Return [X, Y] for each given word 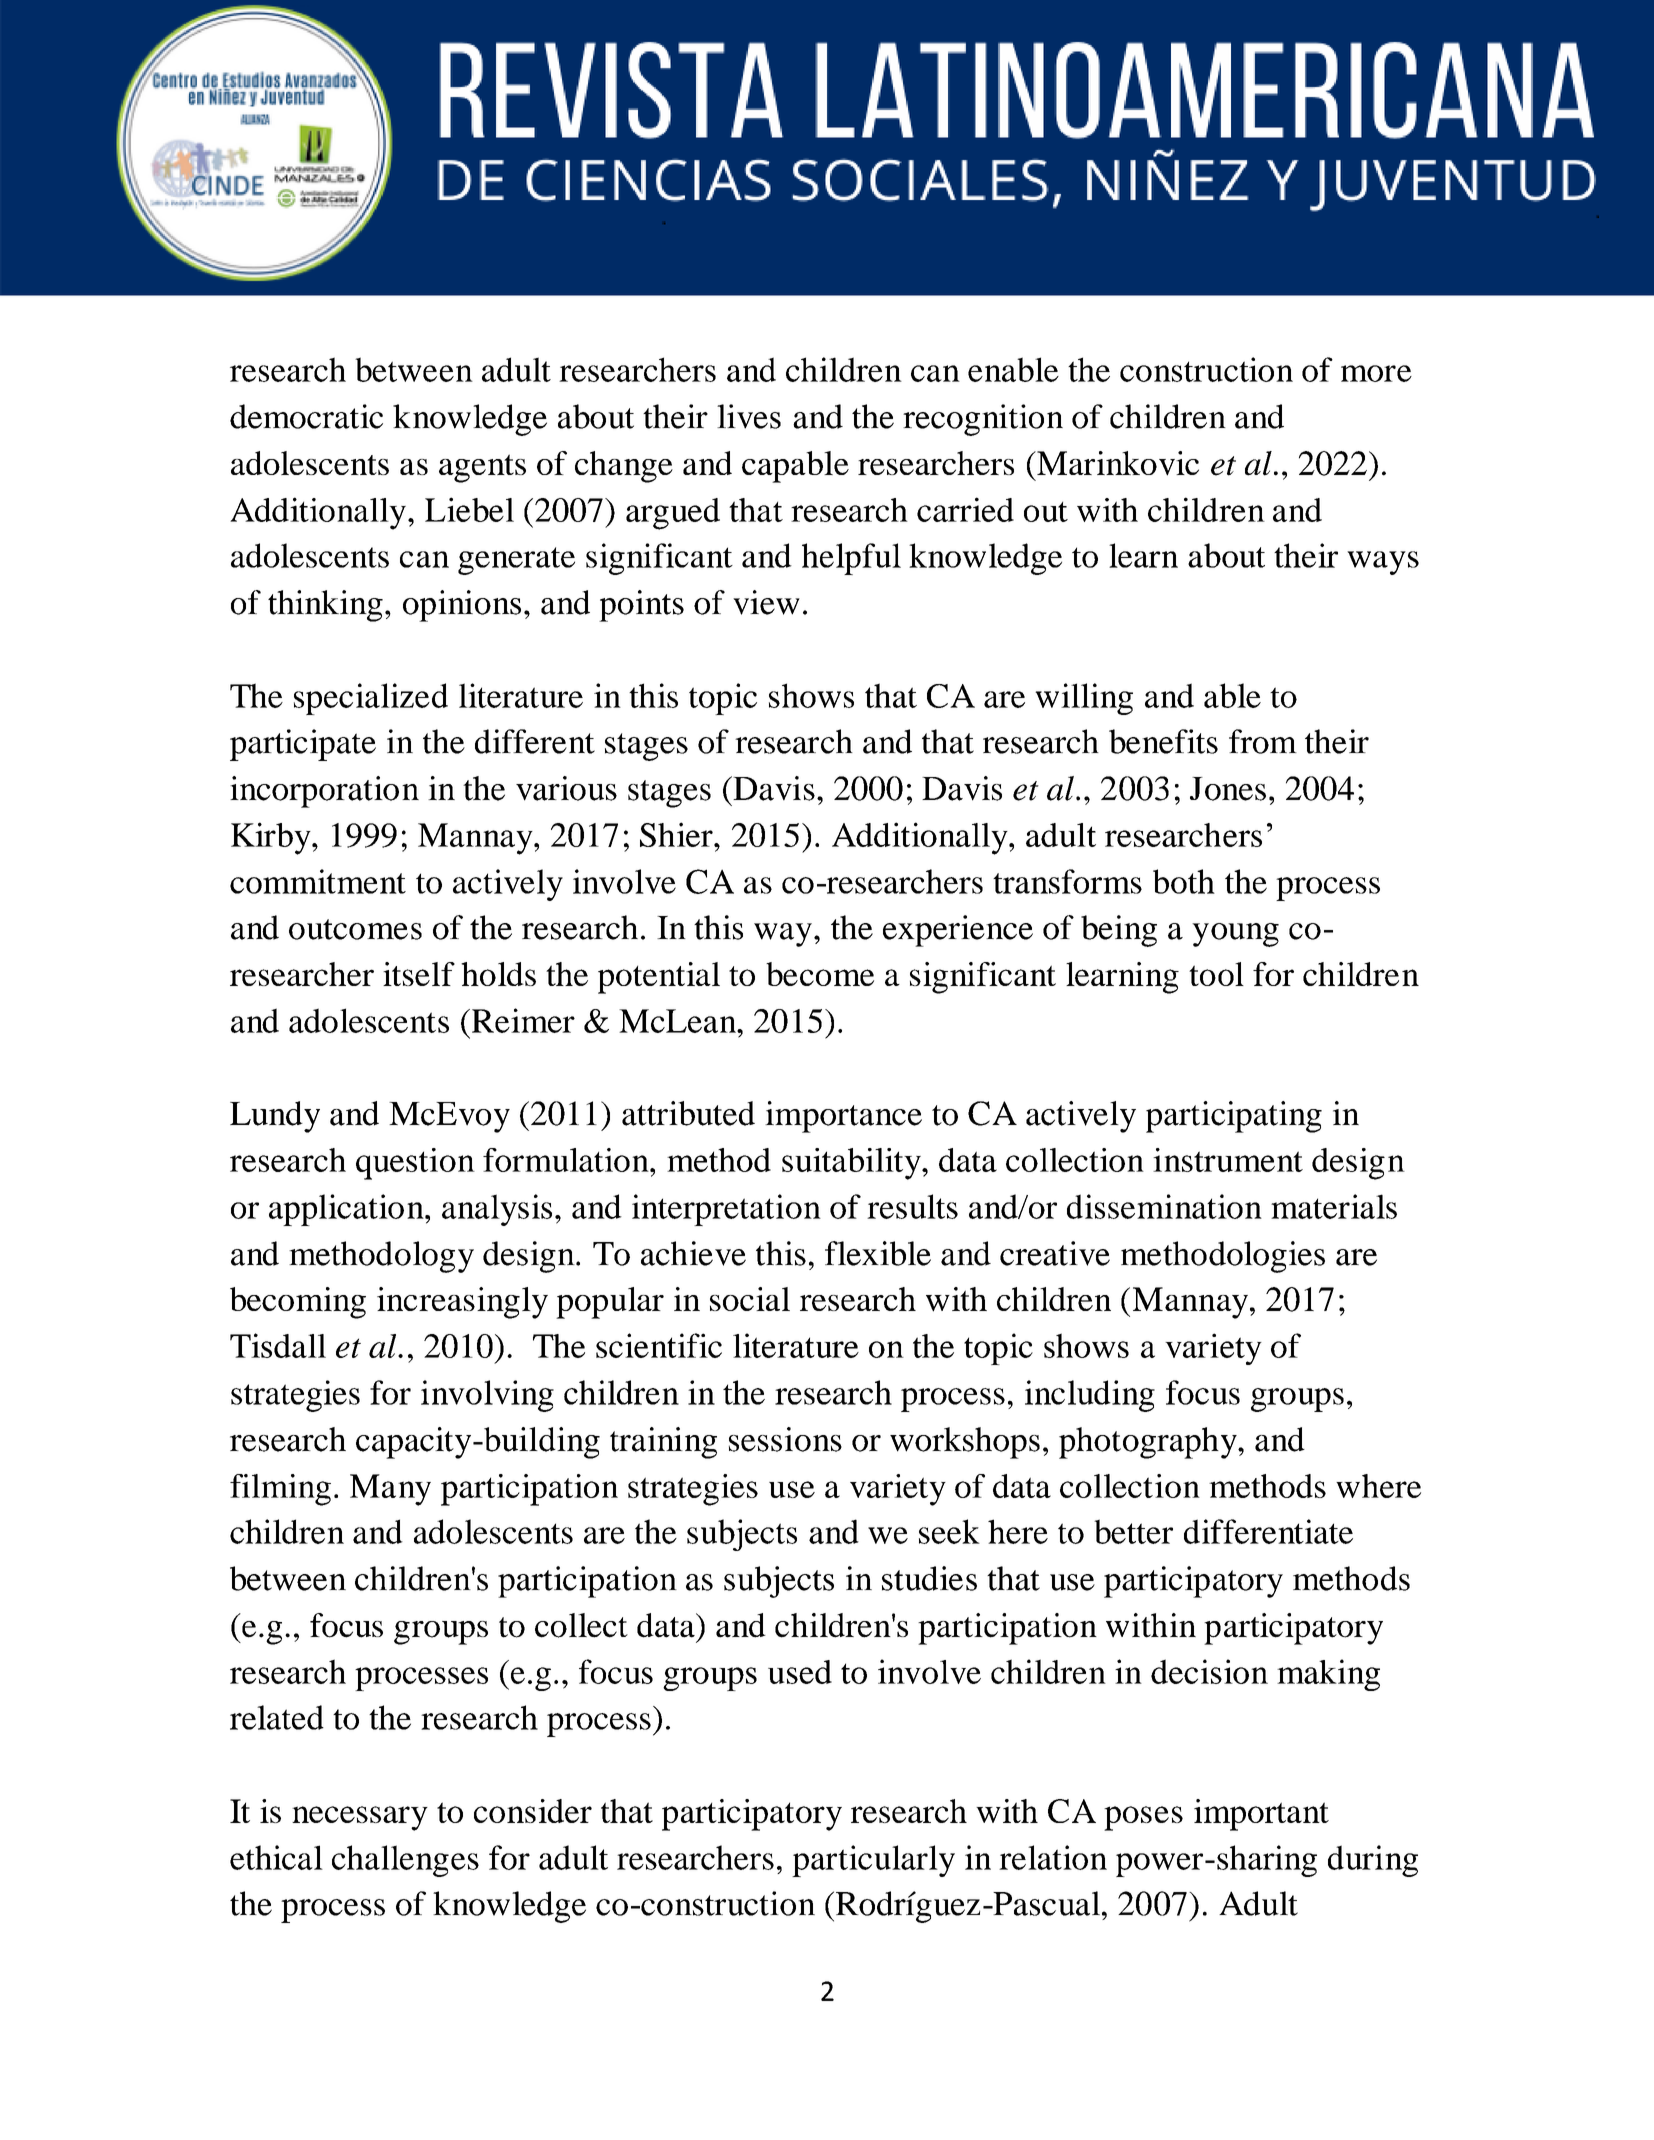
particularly [873, 1861]
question [415, 1164]
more [1376, 373]
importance [843, 1117]
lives [749, 416]
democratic [306, 416]
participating [1234, 1117]
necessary [360, 1818]
